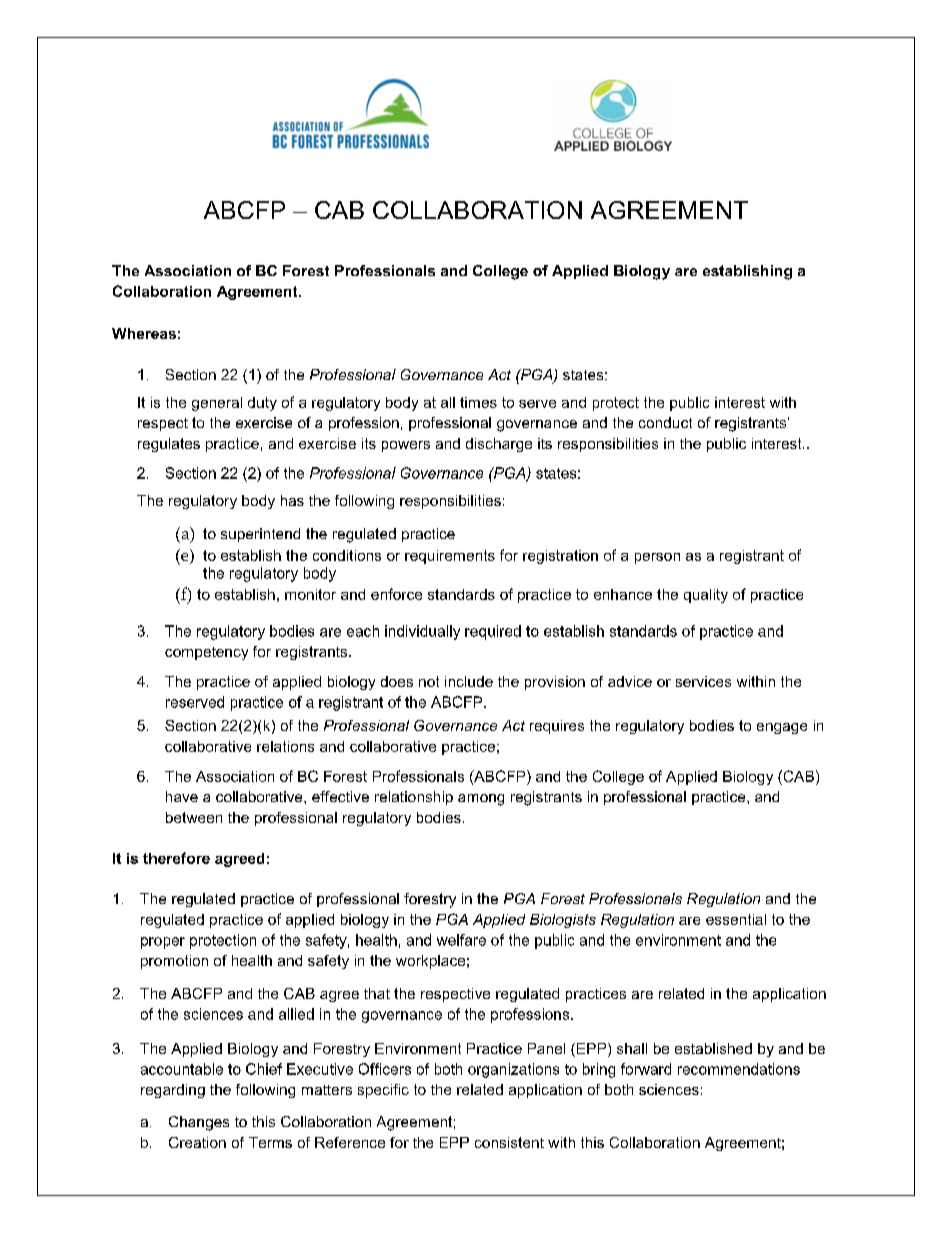  Describe the element at coordinates (199, 1123) in the screenshot. I see `Changes` at that location.
